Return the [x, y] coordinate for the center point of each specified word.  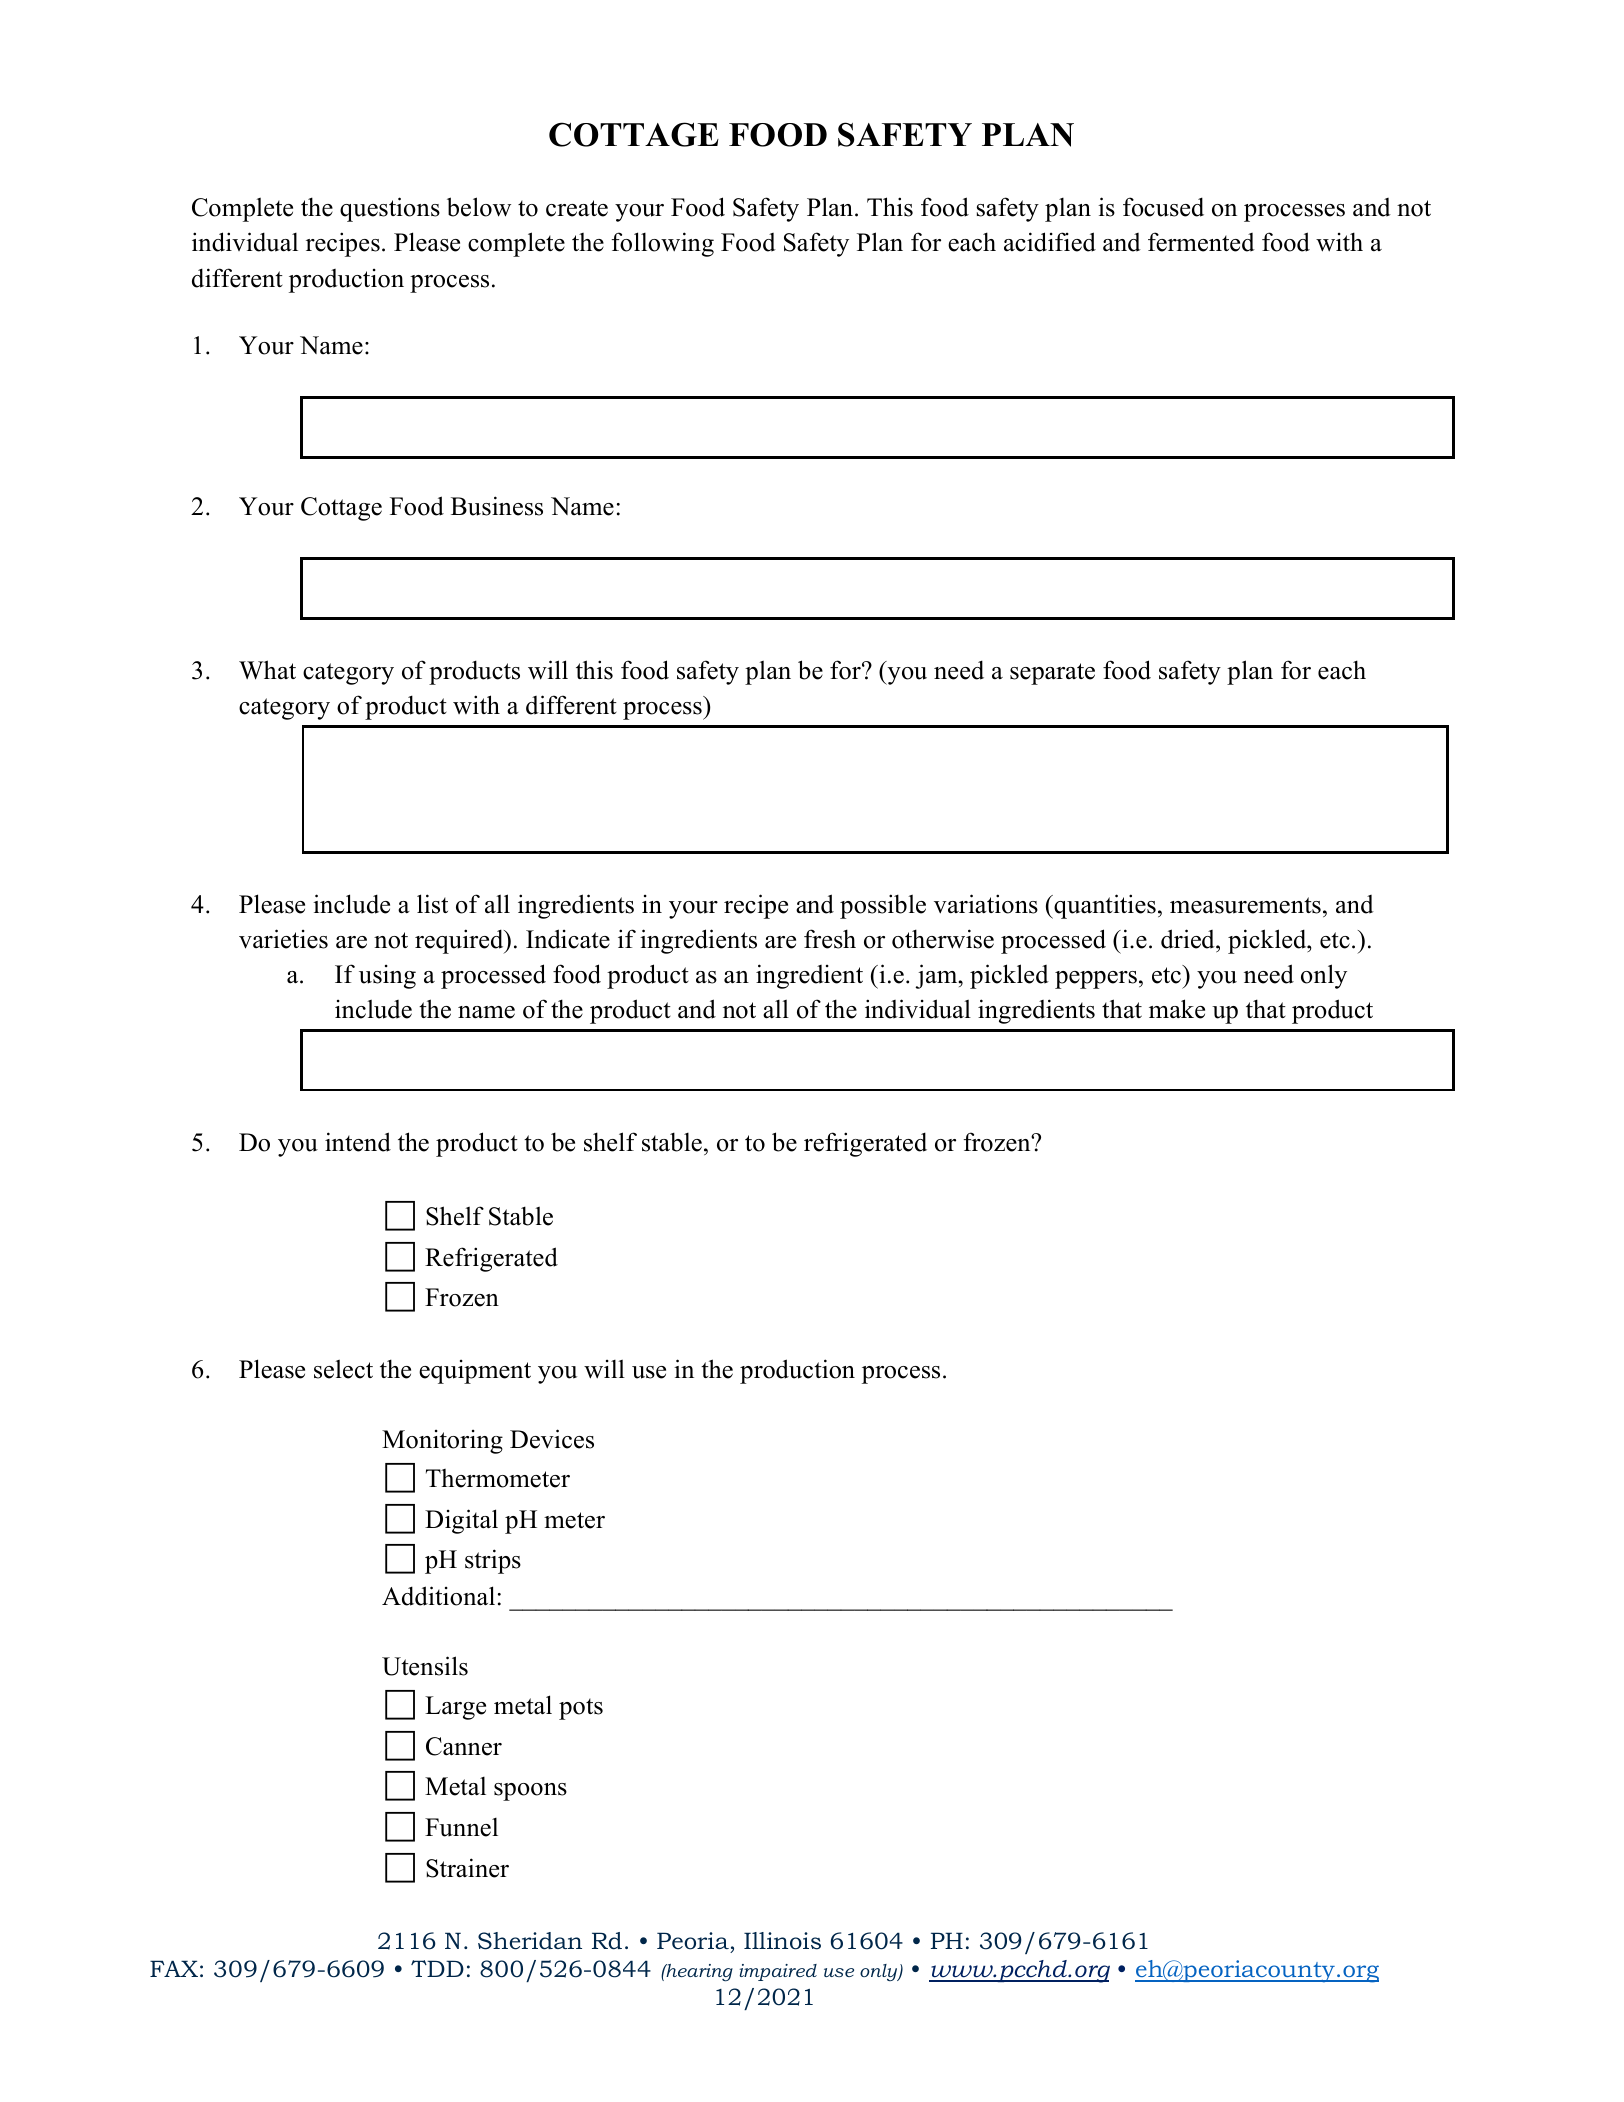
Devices [552, 1439]
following [663, 244]
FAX [174, 1968]
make [1177, 1009]
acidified [1050, 242]
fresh [830, 939]
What [267, 670]
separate [1052, 674]
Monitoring [442, 1442]
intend [358, 1142]
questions [390, 209]
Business [497, 506]
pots [581, 1709]
